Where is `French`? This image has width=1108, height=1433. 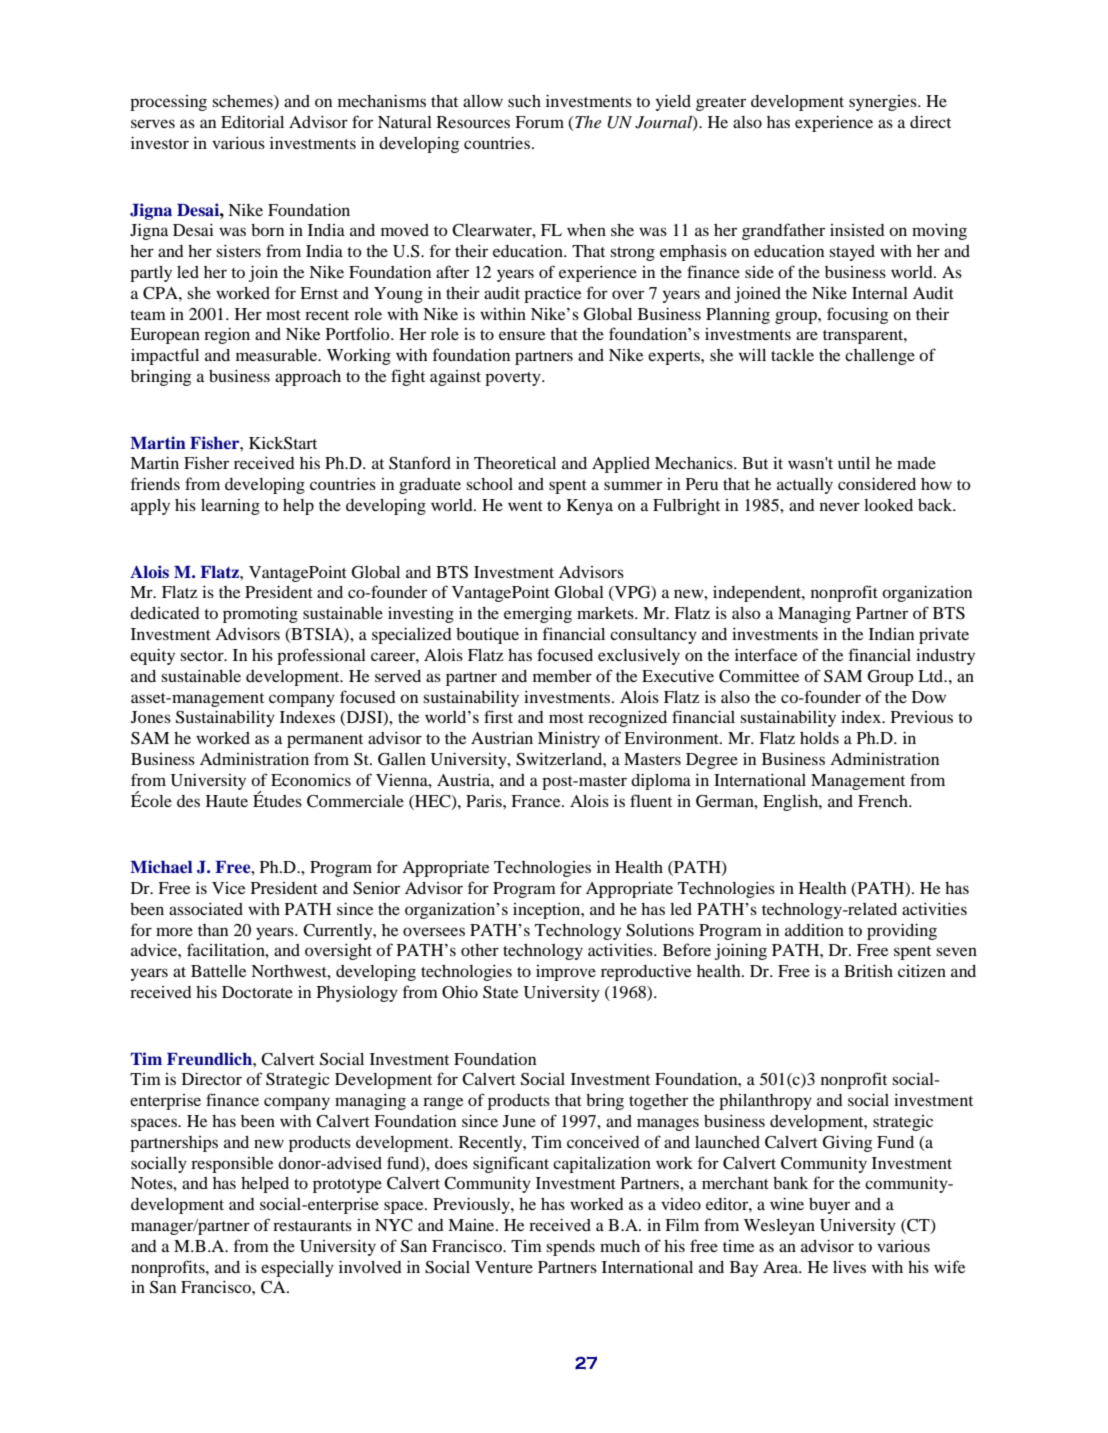 French is located at coordinates (884, 801).
